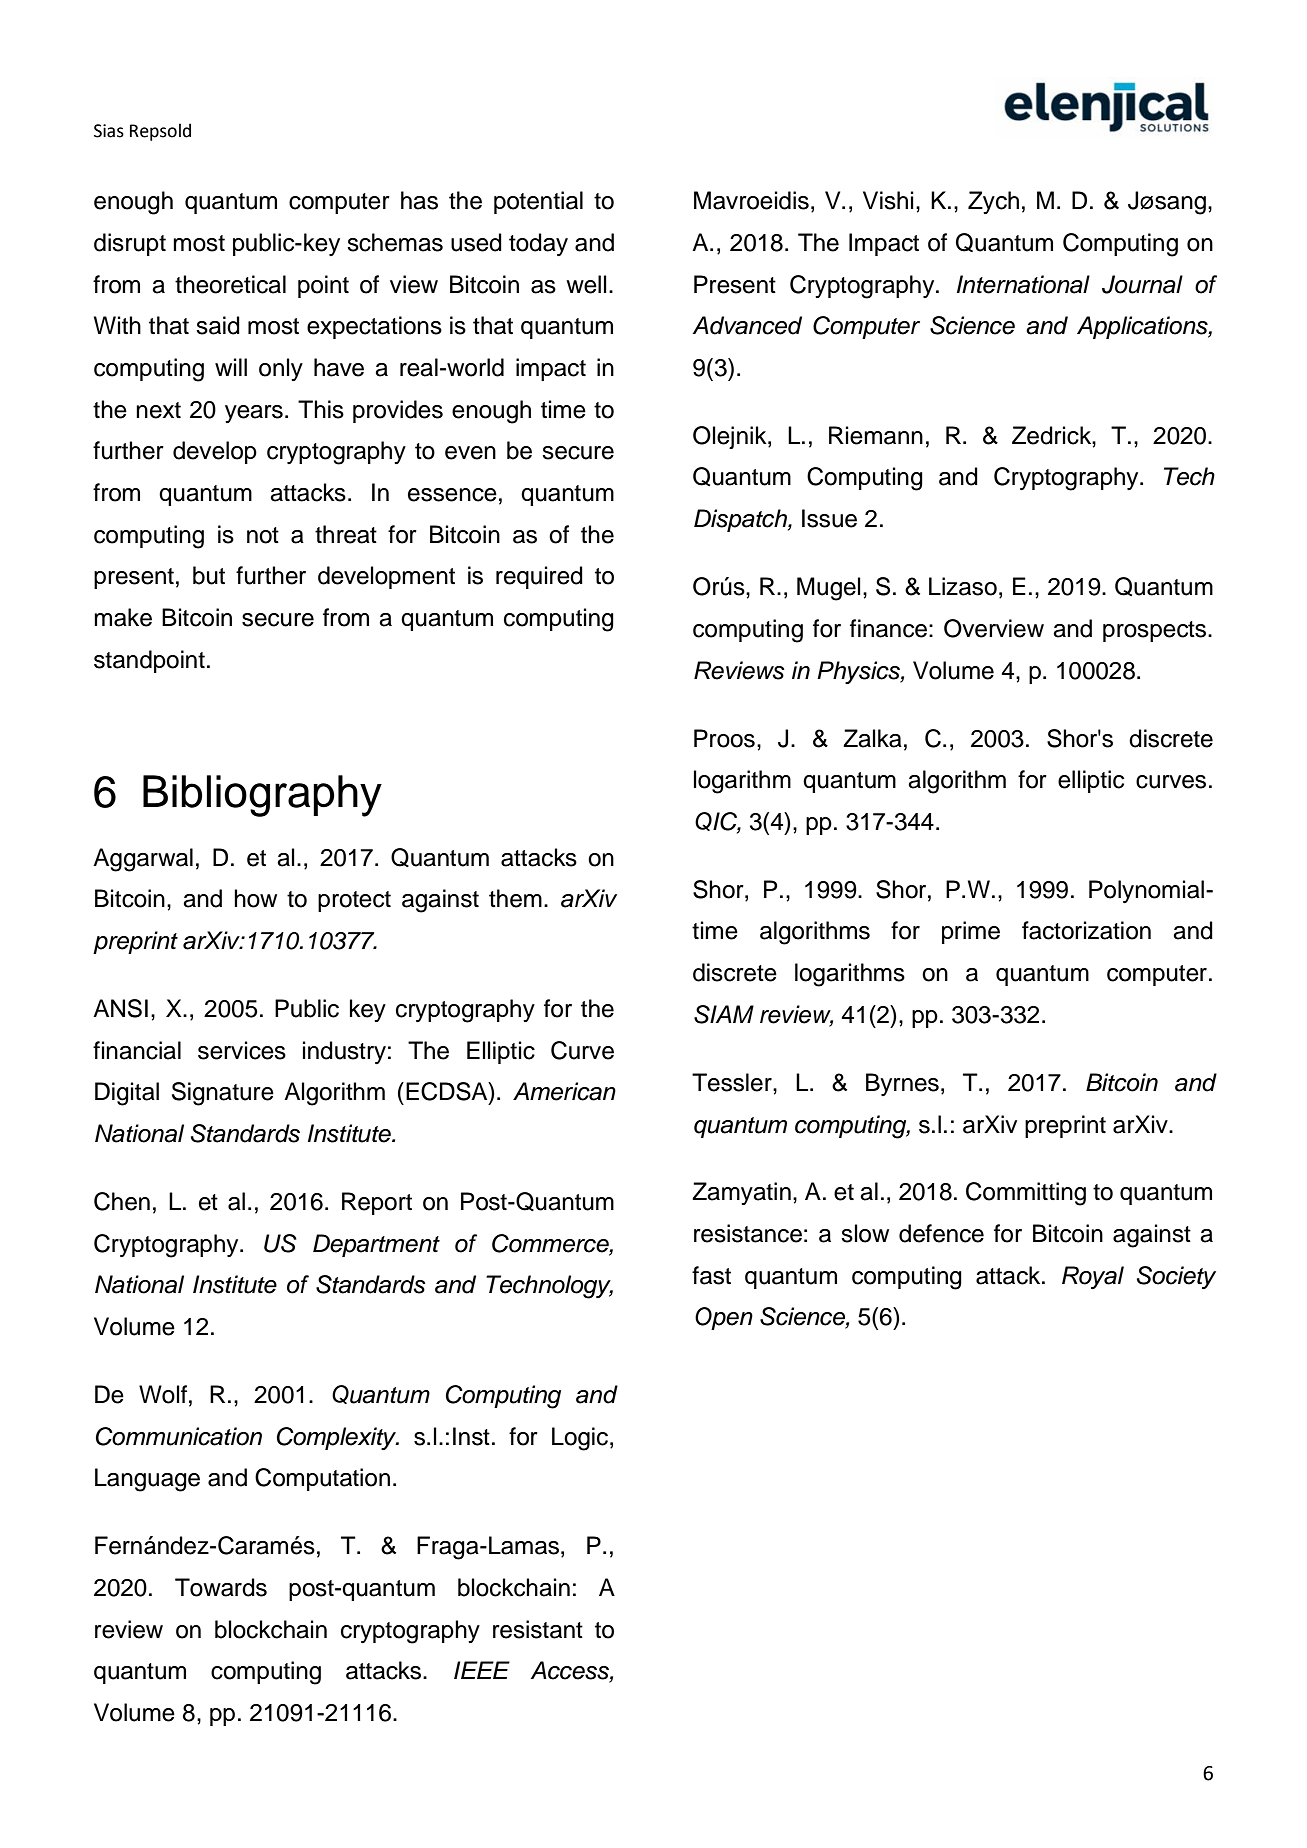  Describe the element at coordinates (230, 284) in the screenshot. I see `theoretical` at that location.
